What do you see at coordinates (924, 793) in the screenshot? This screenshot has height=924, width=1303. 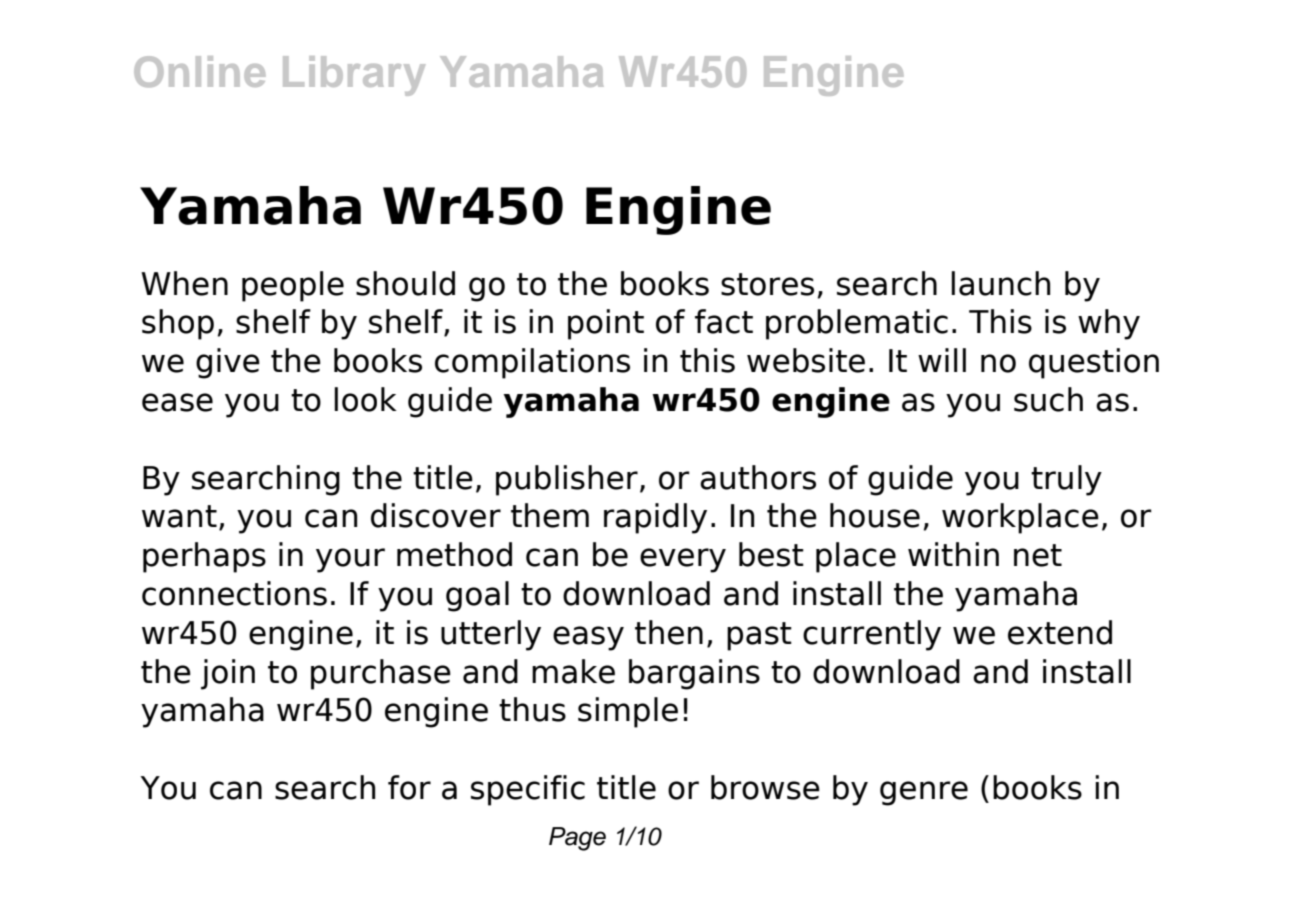 I see `genre` at bounding box center [924, 793].
